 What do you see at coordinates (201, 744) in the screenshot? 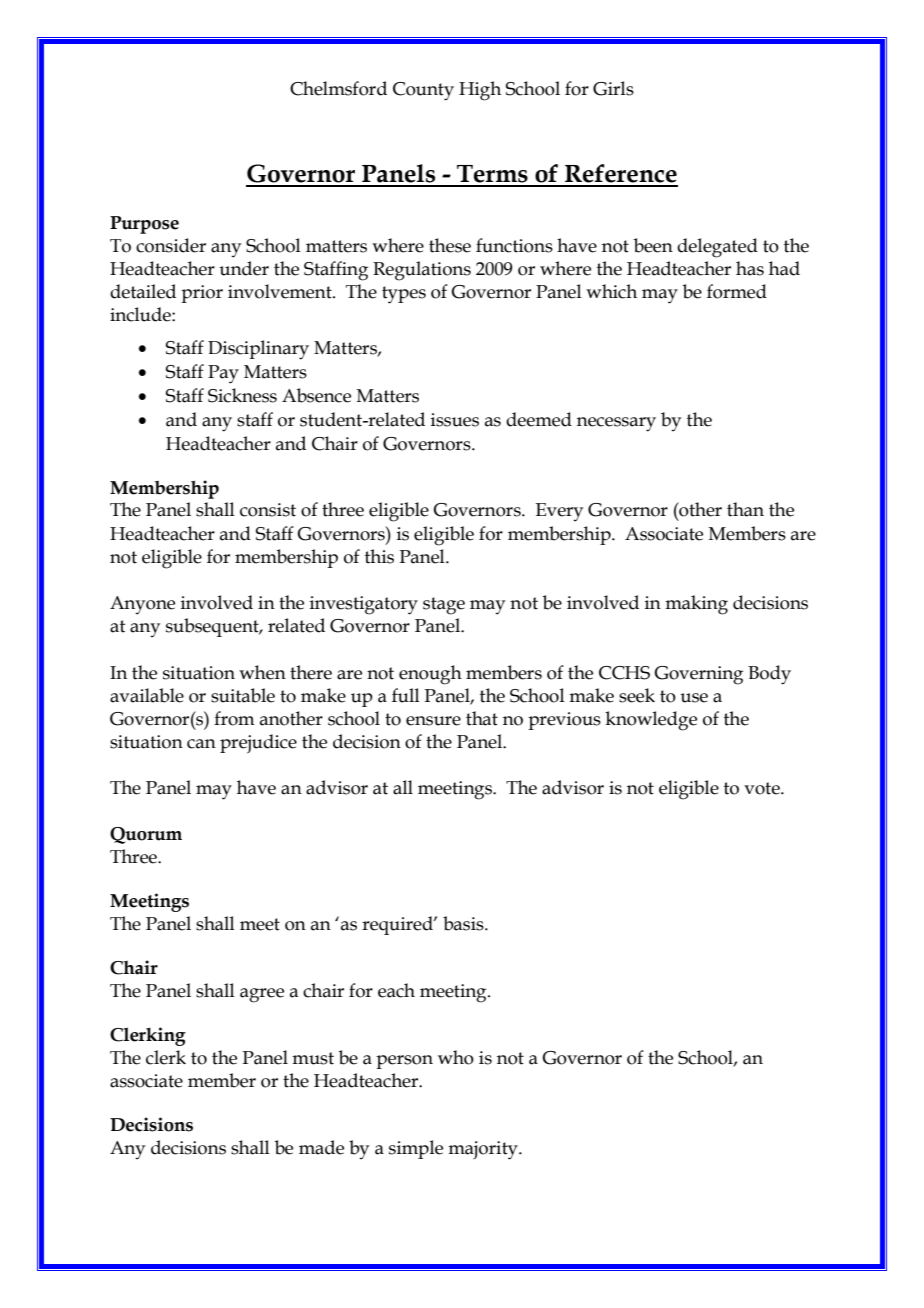
I see `can` at bounding box center [201, 744].
